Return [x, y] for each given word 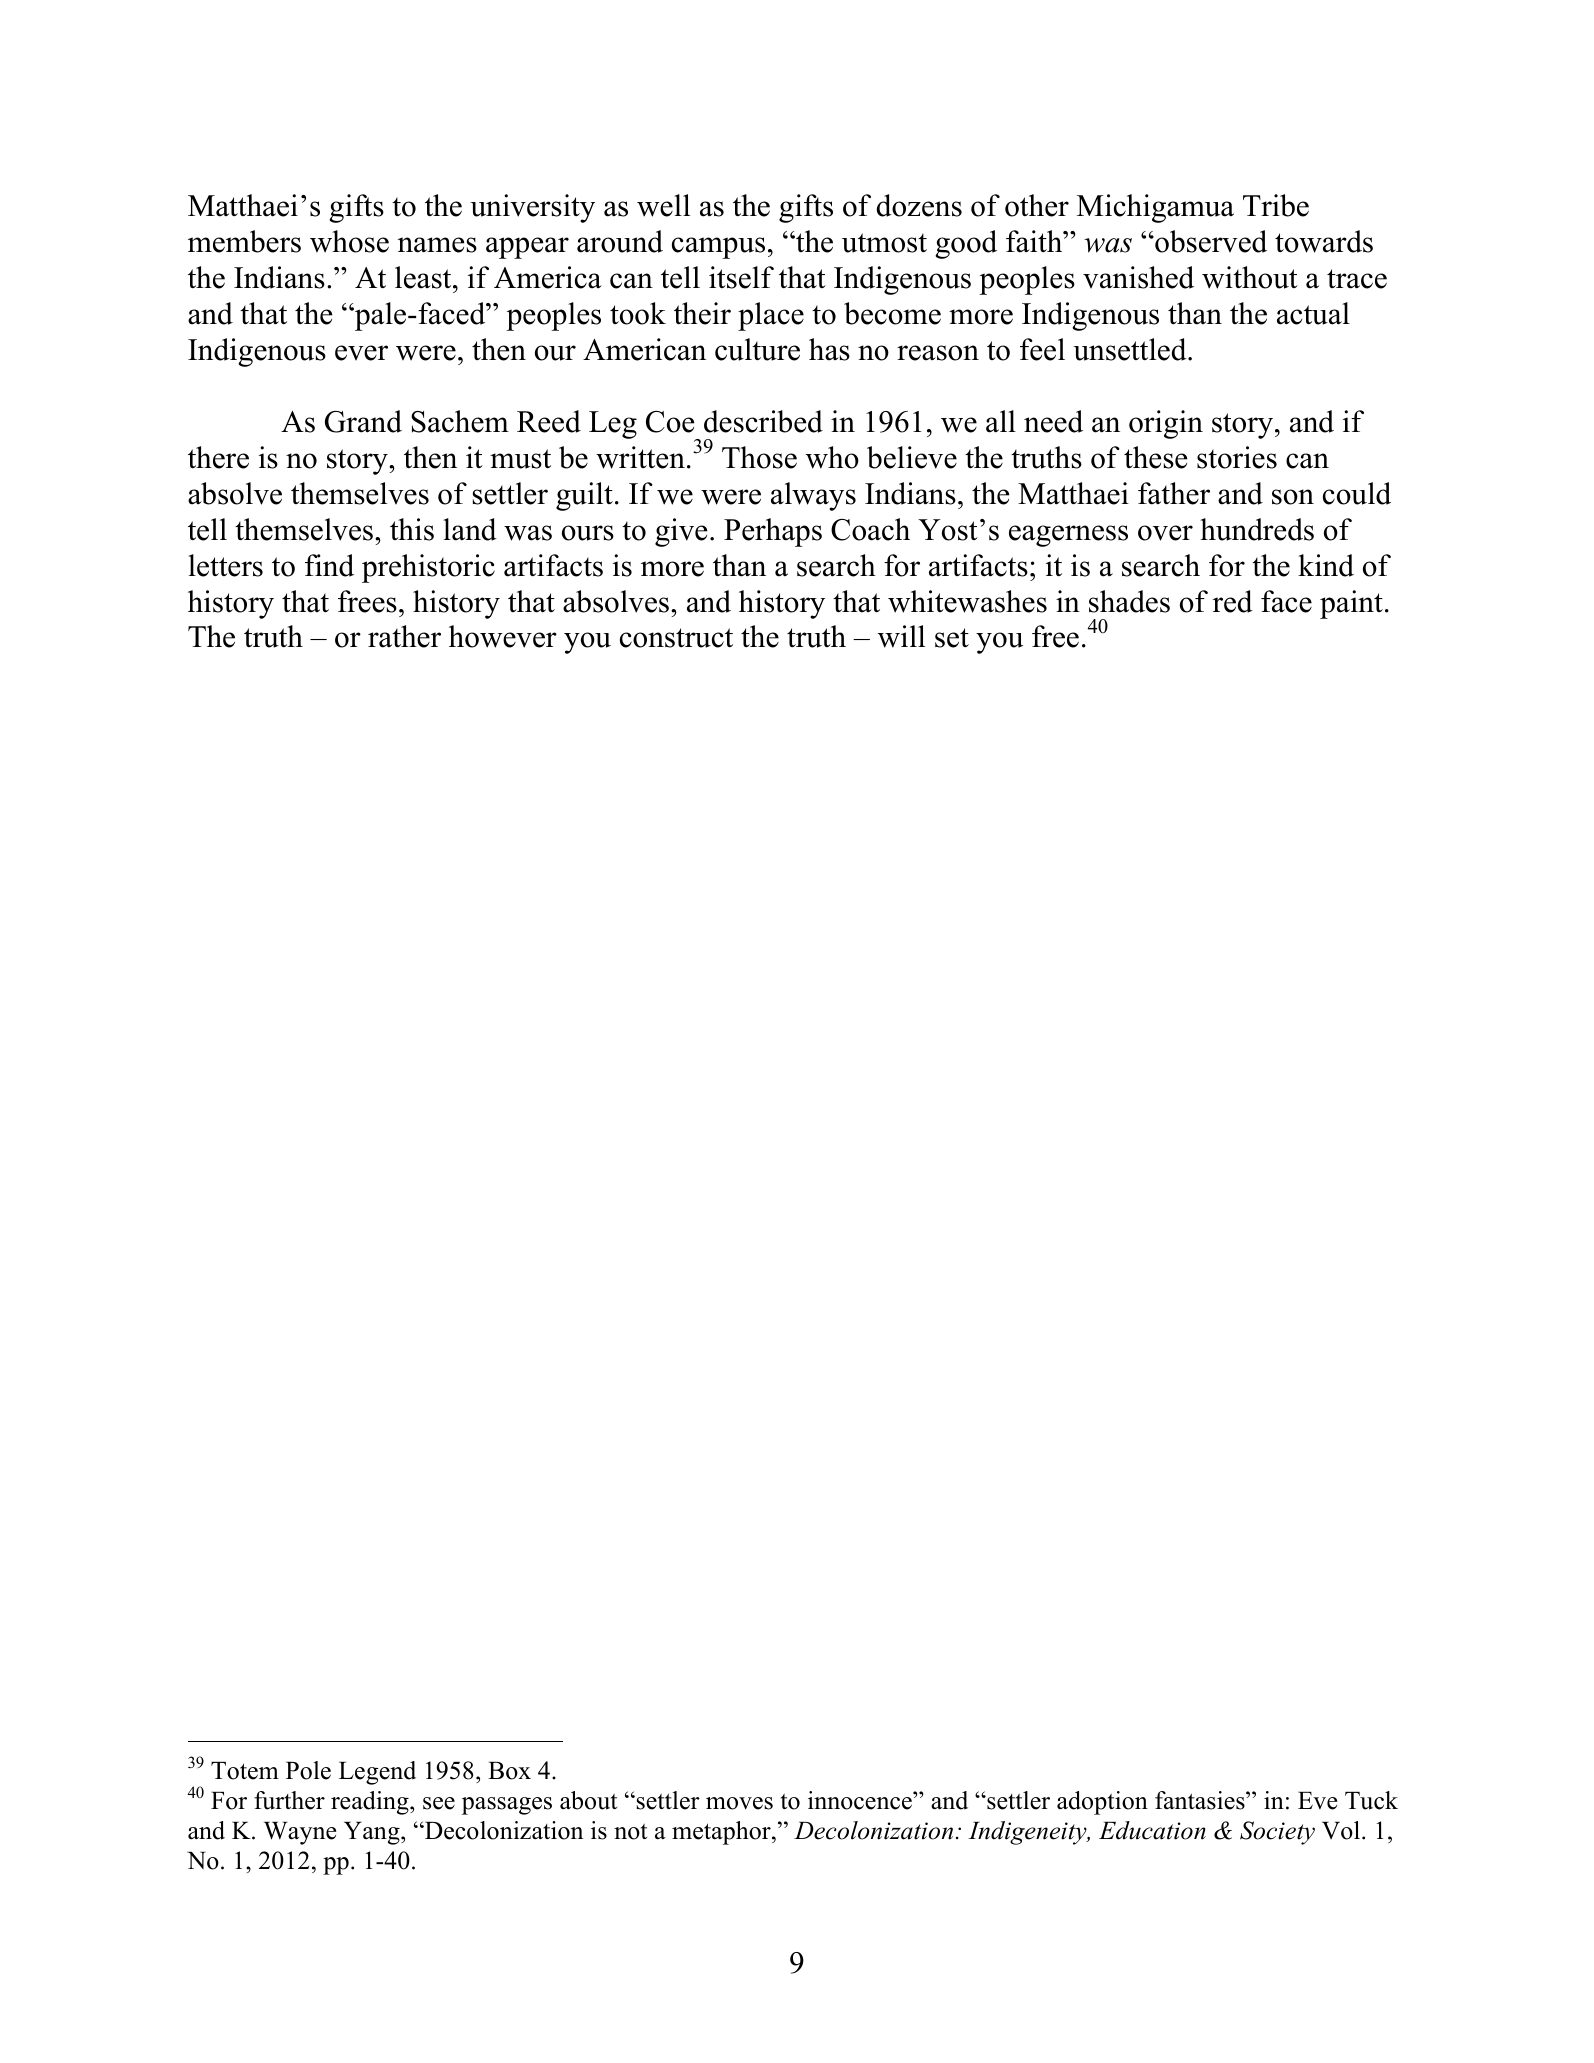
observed [1210, 241]
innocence [861, 1800]
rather [404, 636]
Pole [308, 1770]
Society [1277, 1833]
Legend [377, 1773]
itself [741, 277]
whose [349, 241]
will [901, 636]
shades [1129, 601]
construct [676, 638]
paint [1351, 604]
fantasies [1201, 1800]
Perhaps [773, 532]
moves [739, 1803]
